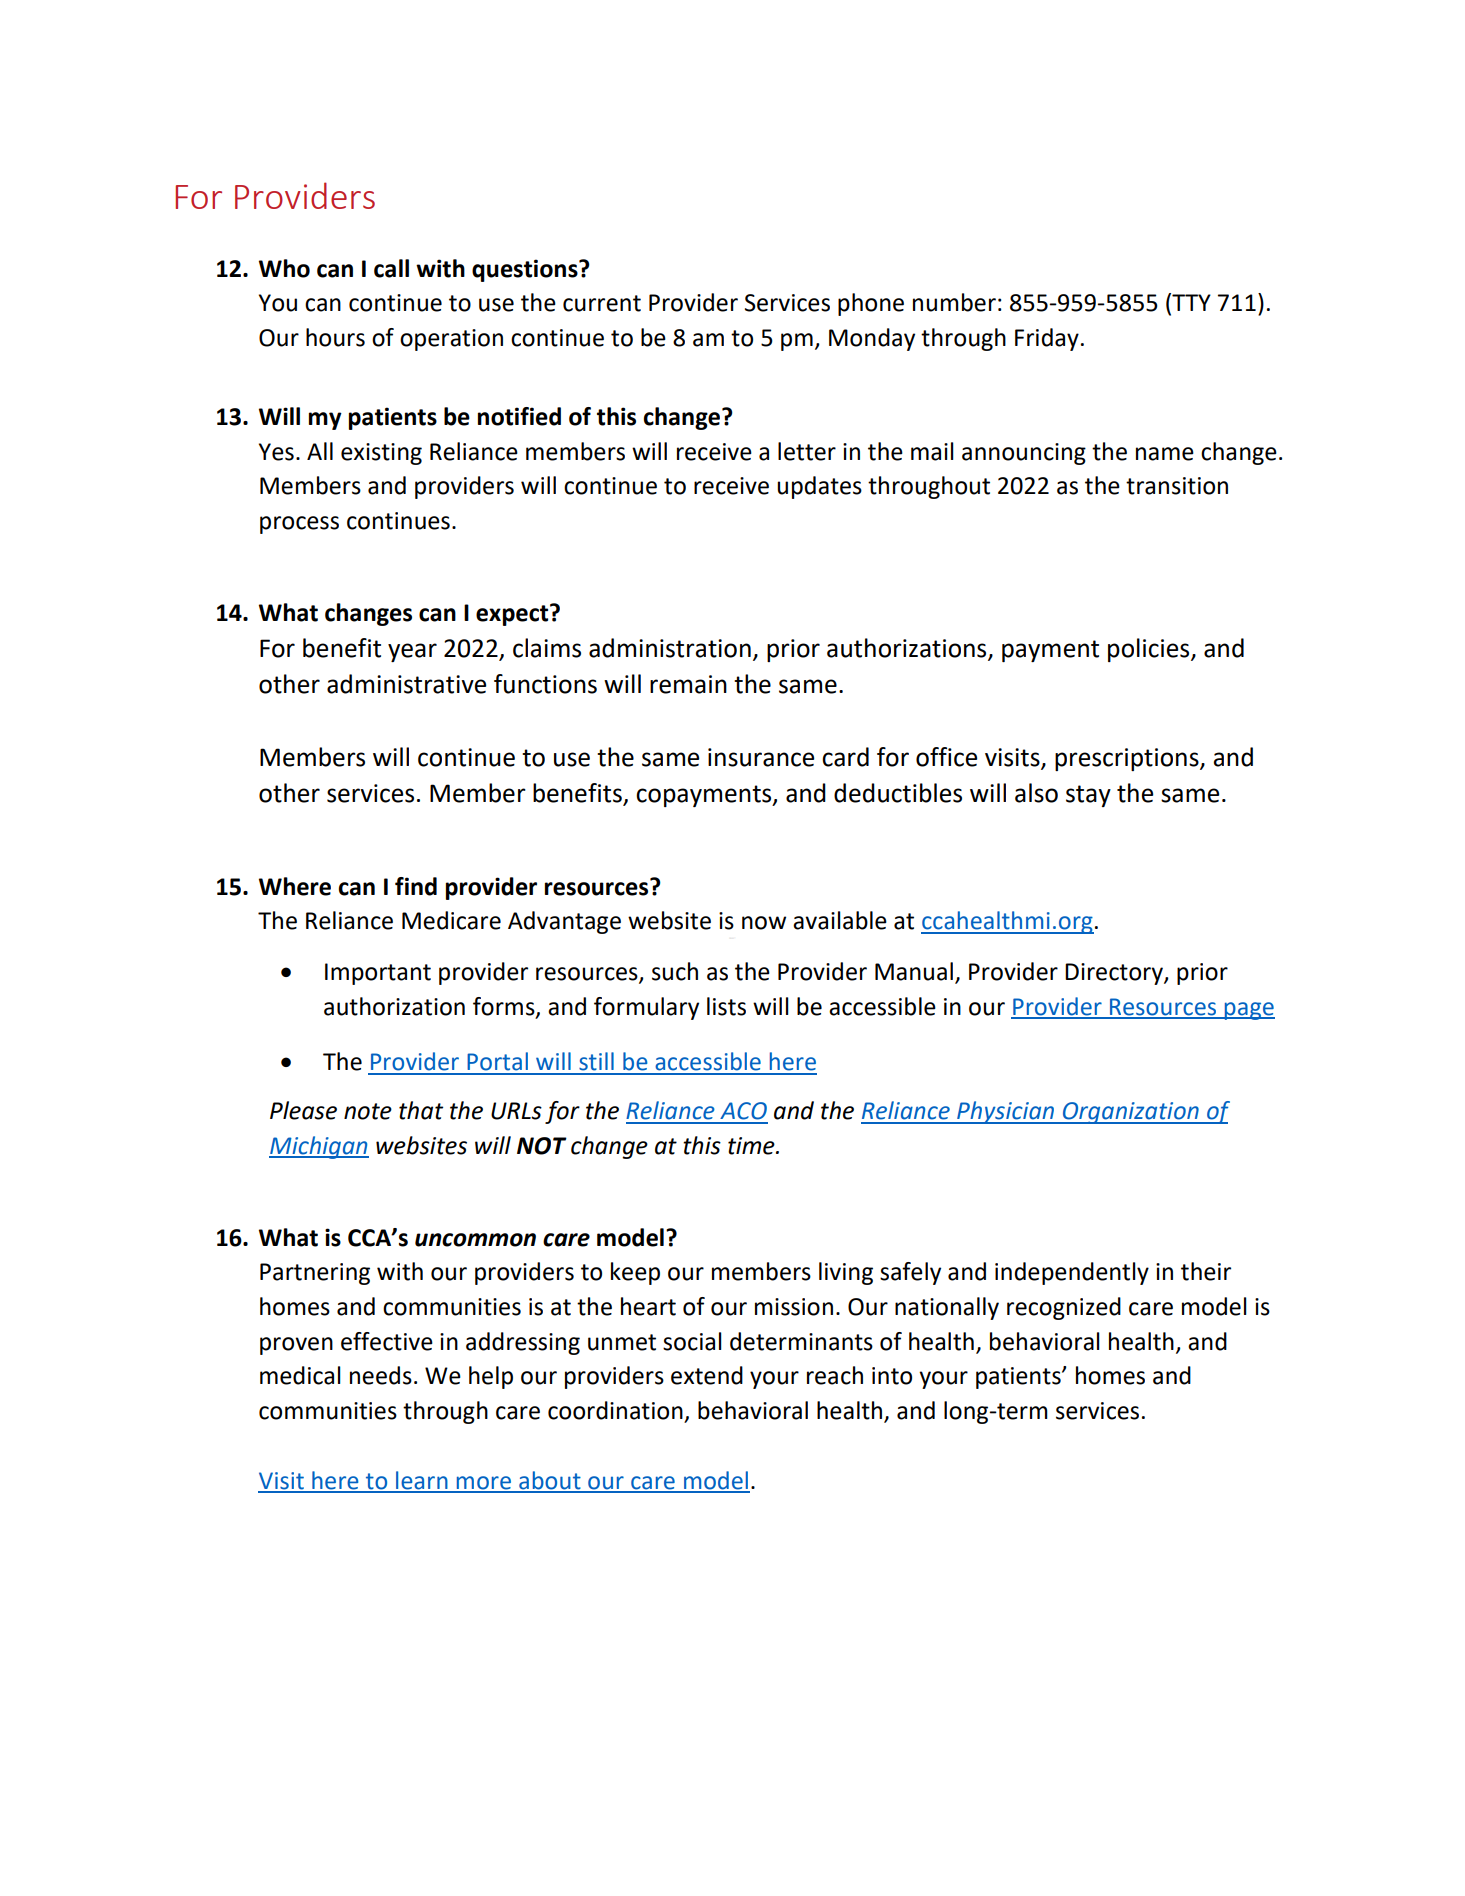 This document has height=1896, width=1465. Describe the element at coordinates (819, 487) in the document. I see `updates` at that location.
